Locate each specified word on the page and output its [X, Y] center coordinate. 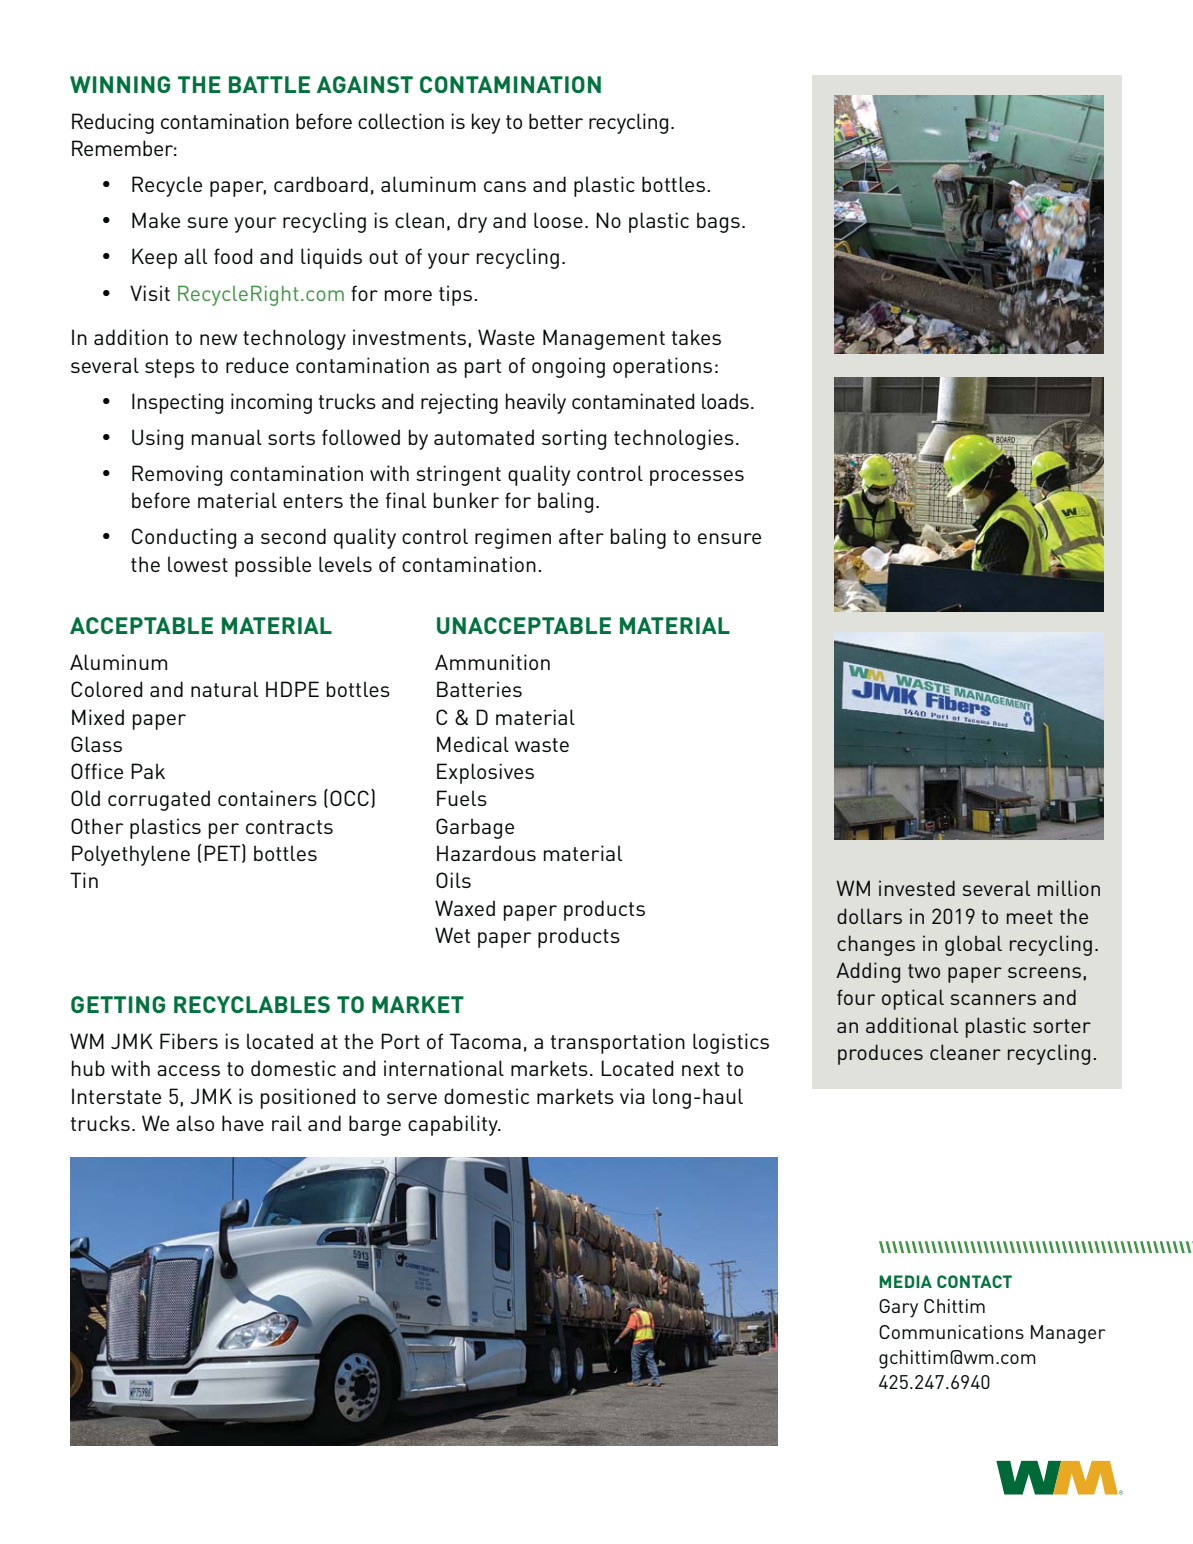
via [632, 1096]
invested [917, 888]
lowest [198, 564]
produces [880, 1054]
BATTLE [269, 84]
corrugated [159, 800]
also [195, 1123]
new [218, 339]
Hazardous [486, 853]
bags [718, 222]
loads [725, 401]
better [556, 121]
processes [697, 478]
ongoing [568, 367]
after [581, 536]
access [188, 1070]
